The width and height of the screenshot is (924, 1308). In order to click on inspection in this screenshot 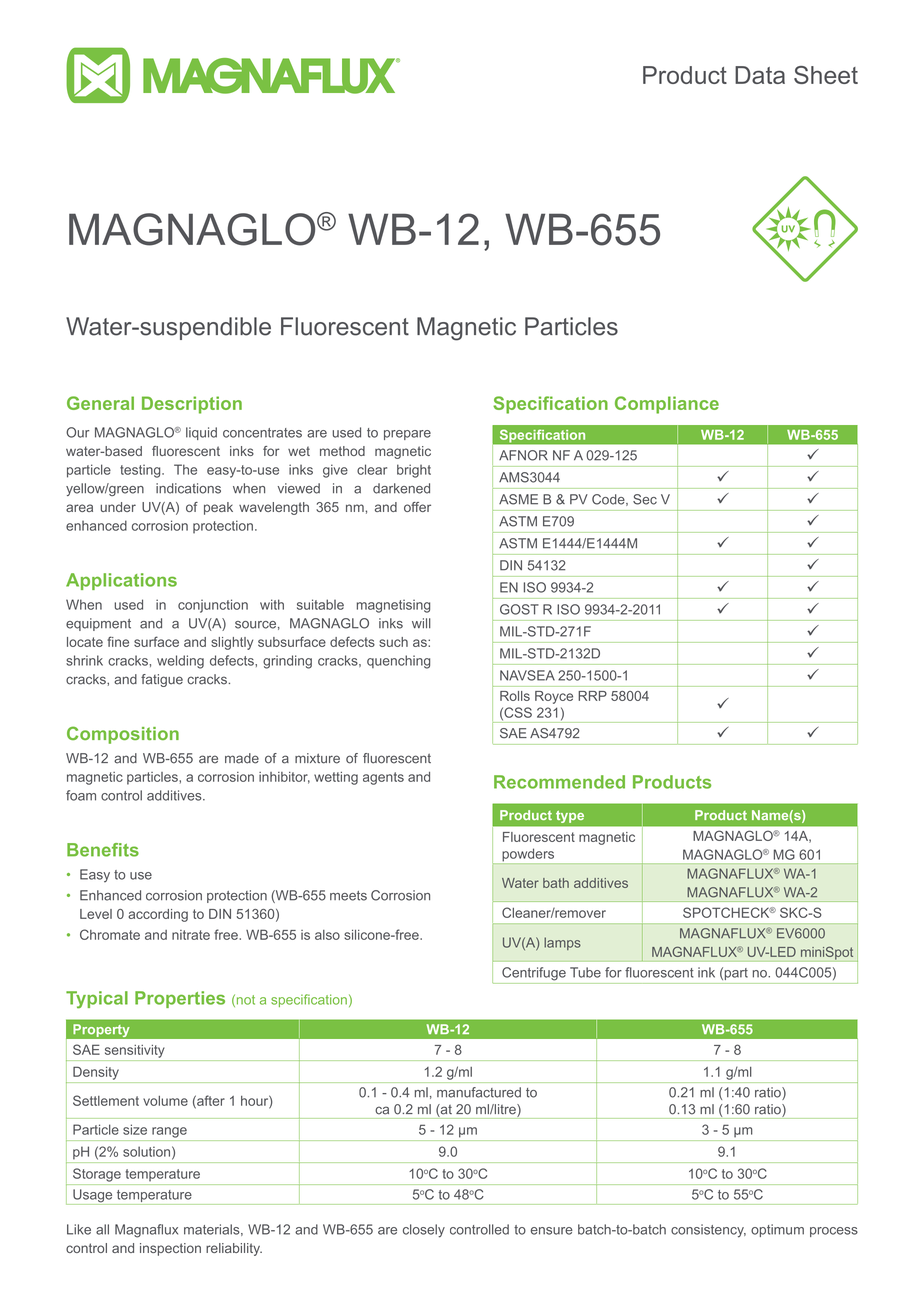, I will do `click(170, 1249)`.
